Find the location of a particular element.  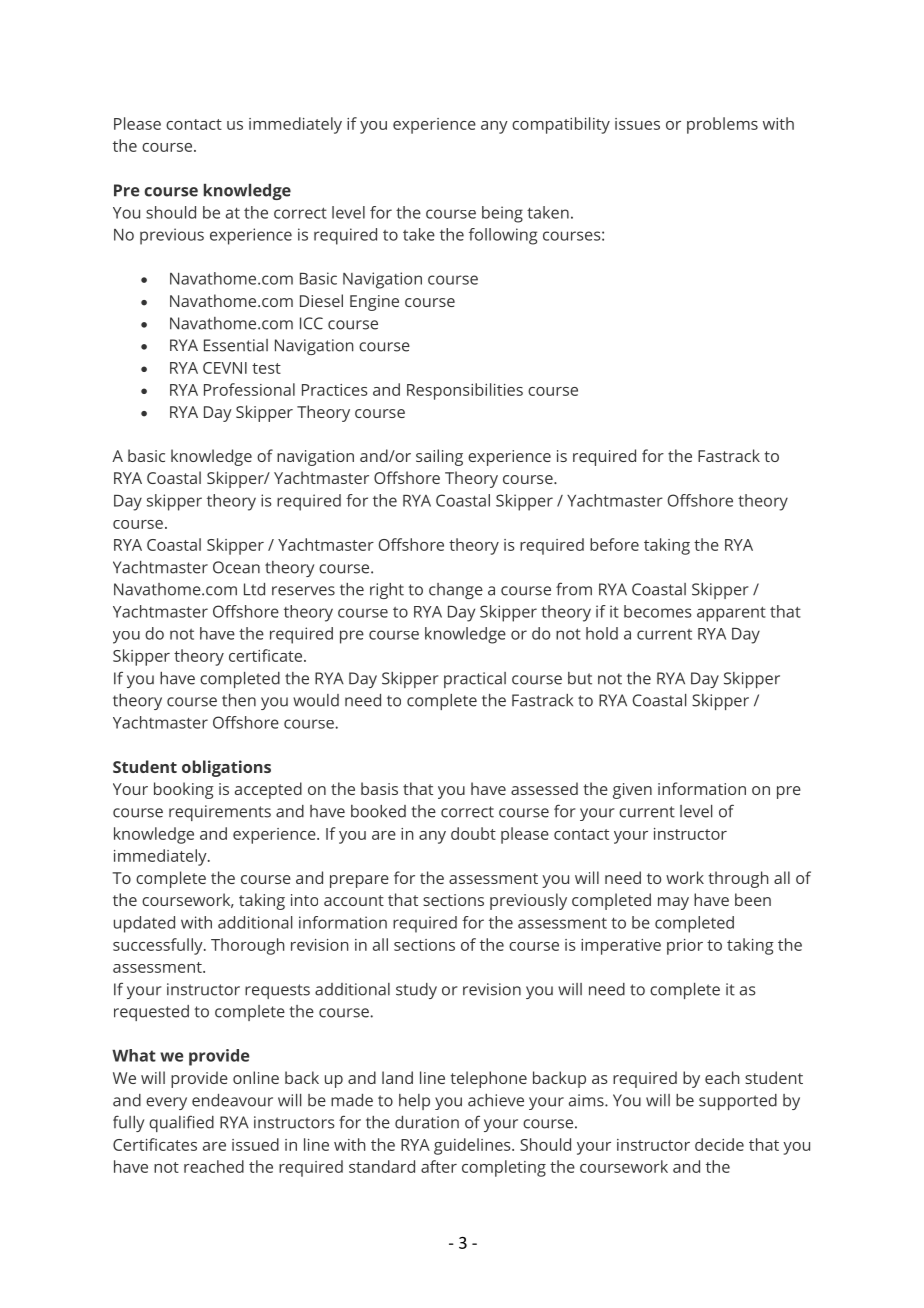

issues is located at coordinates (637, 124).
